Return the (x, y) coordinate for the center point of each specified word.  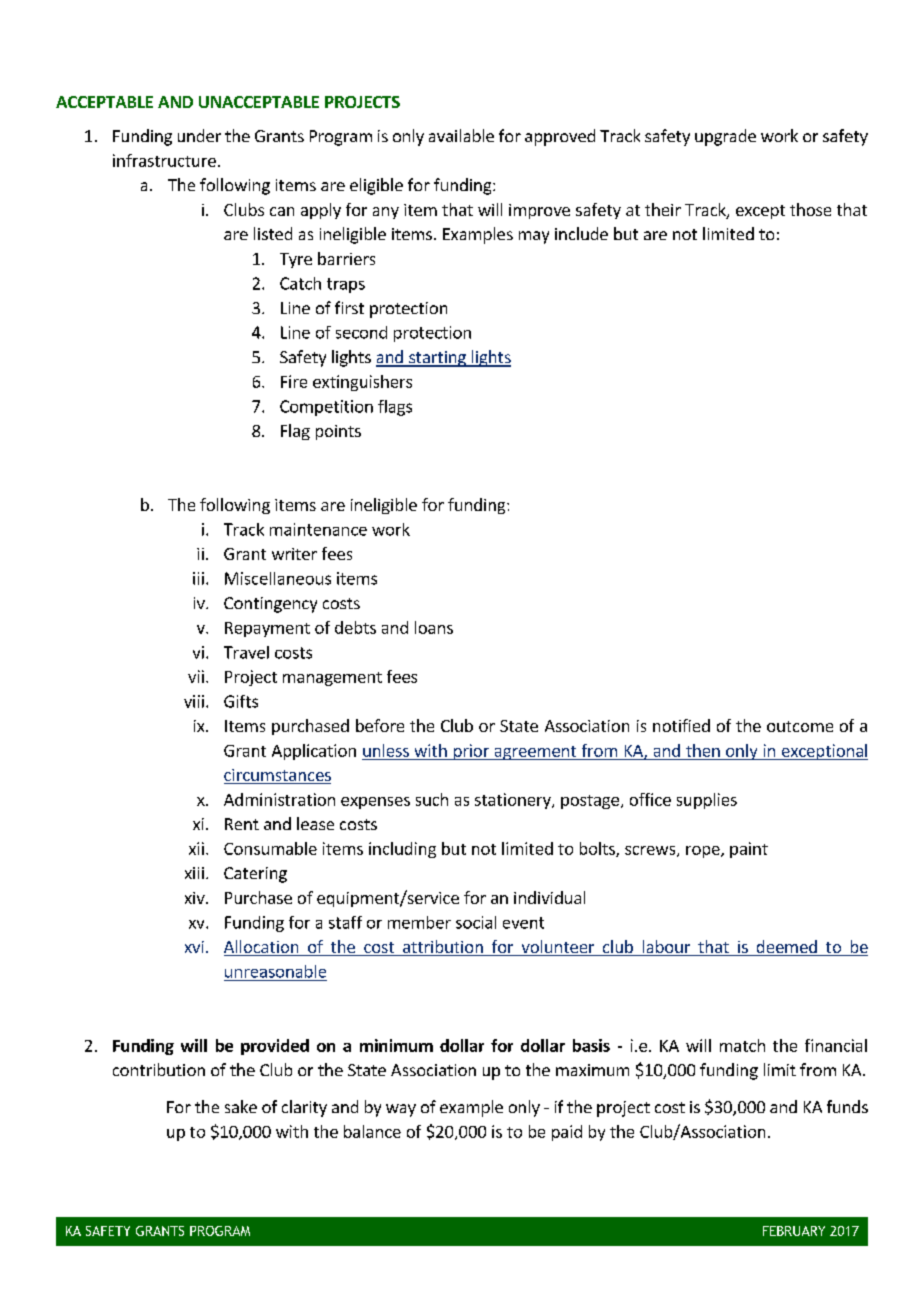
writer (294, 554)
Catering (255, 875)
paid (567, 1133)
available (461, 135)
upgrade (725, 137)
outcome (800, 726)
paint (749, 850)
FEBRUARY (794, 1231)
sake (241, 1106)
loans (434, 627)
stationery (514, 801)
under (199, 135)
